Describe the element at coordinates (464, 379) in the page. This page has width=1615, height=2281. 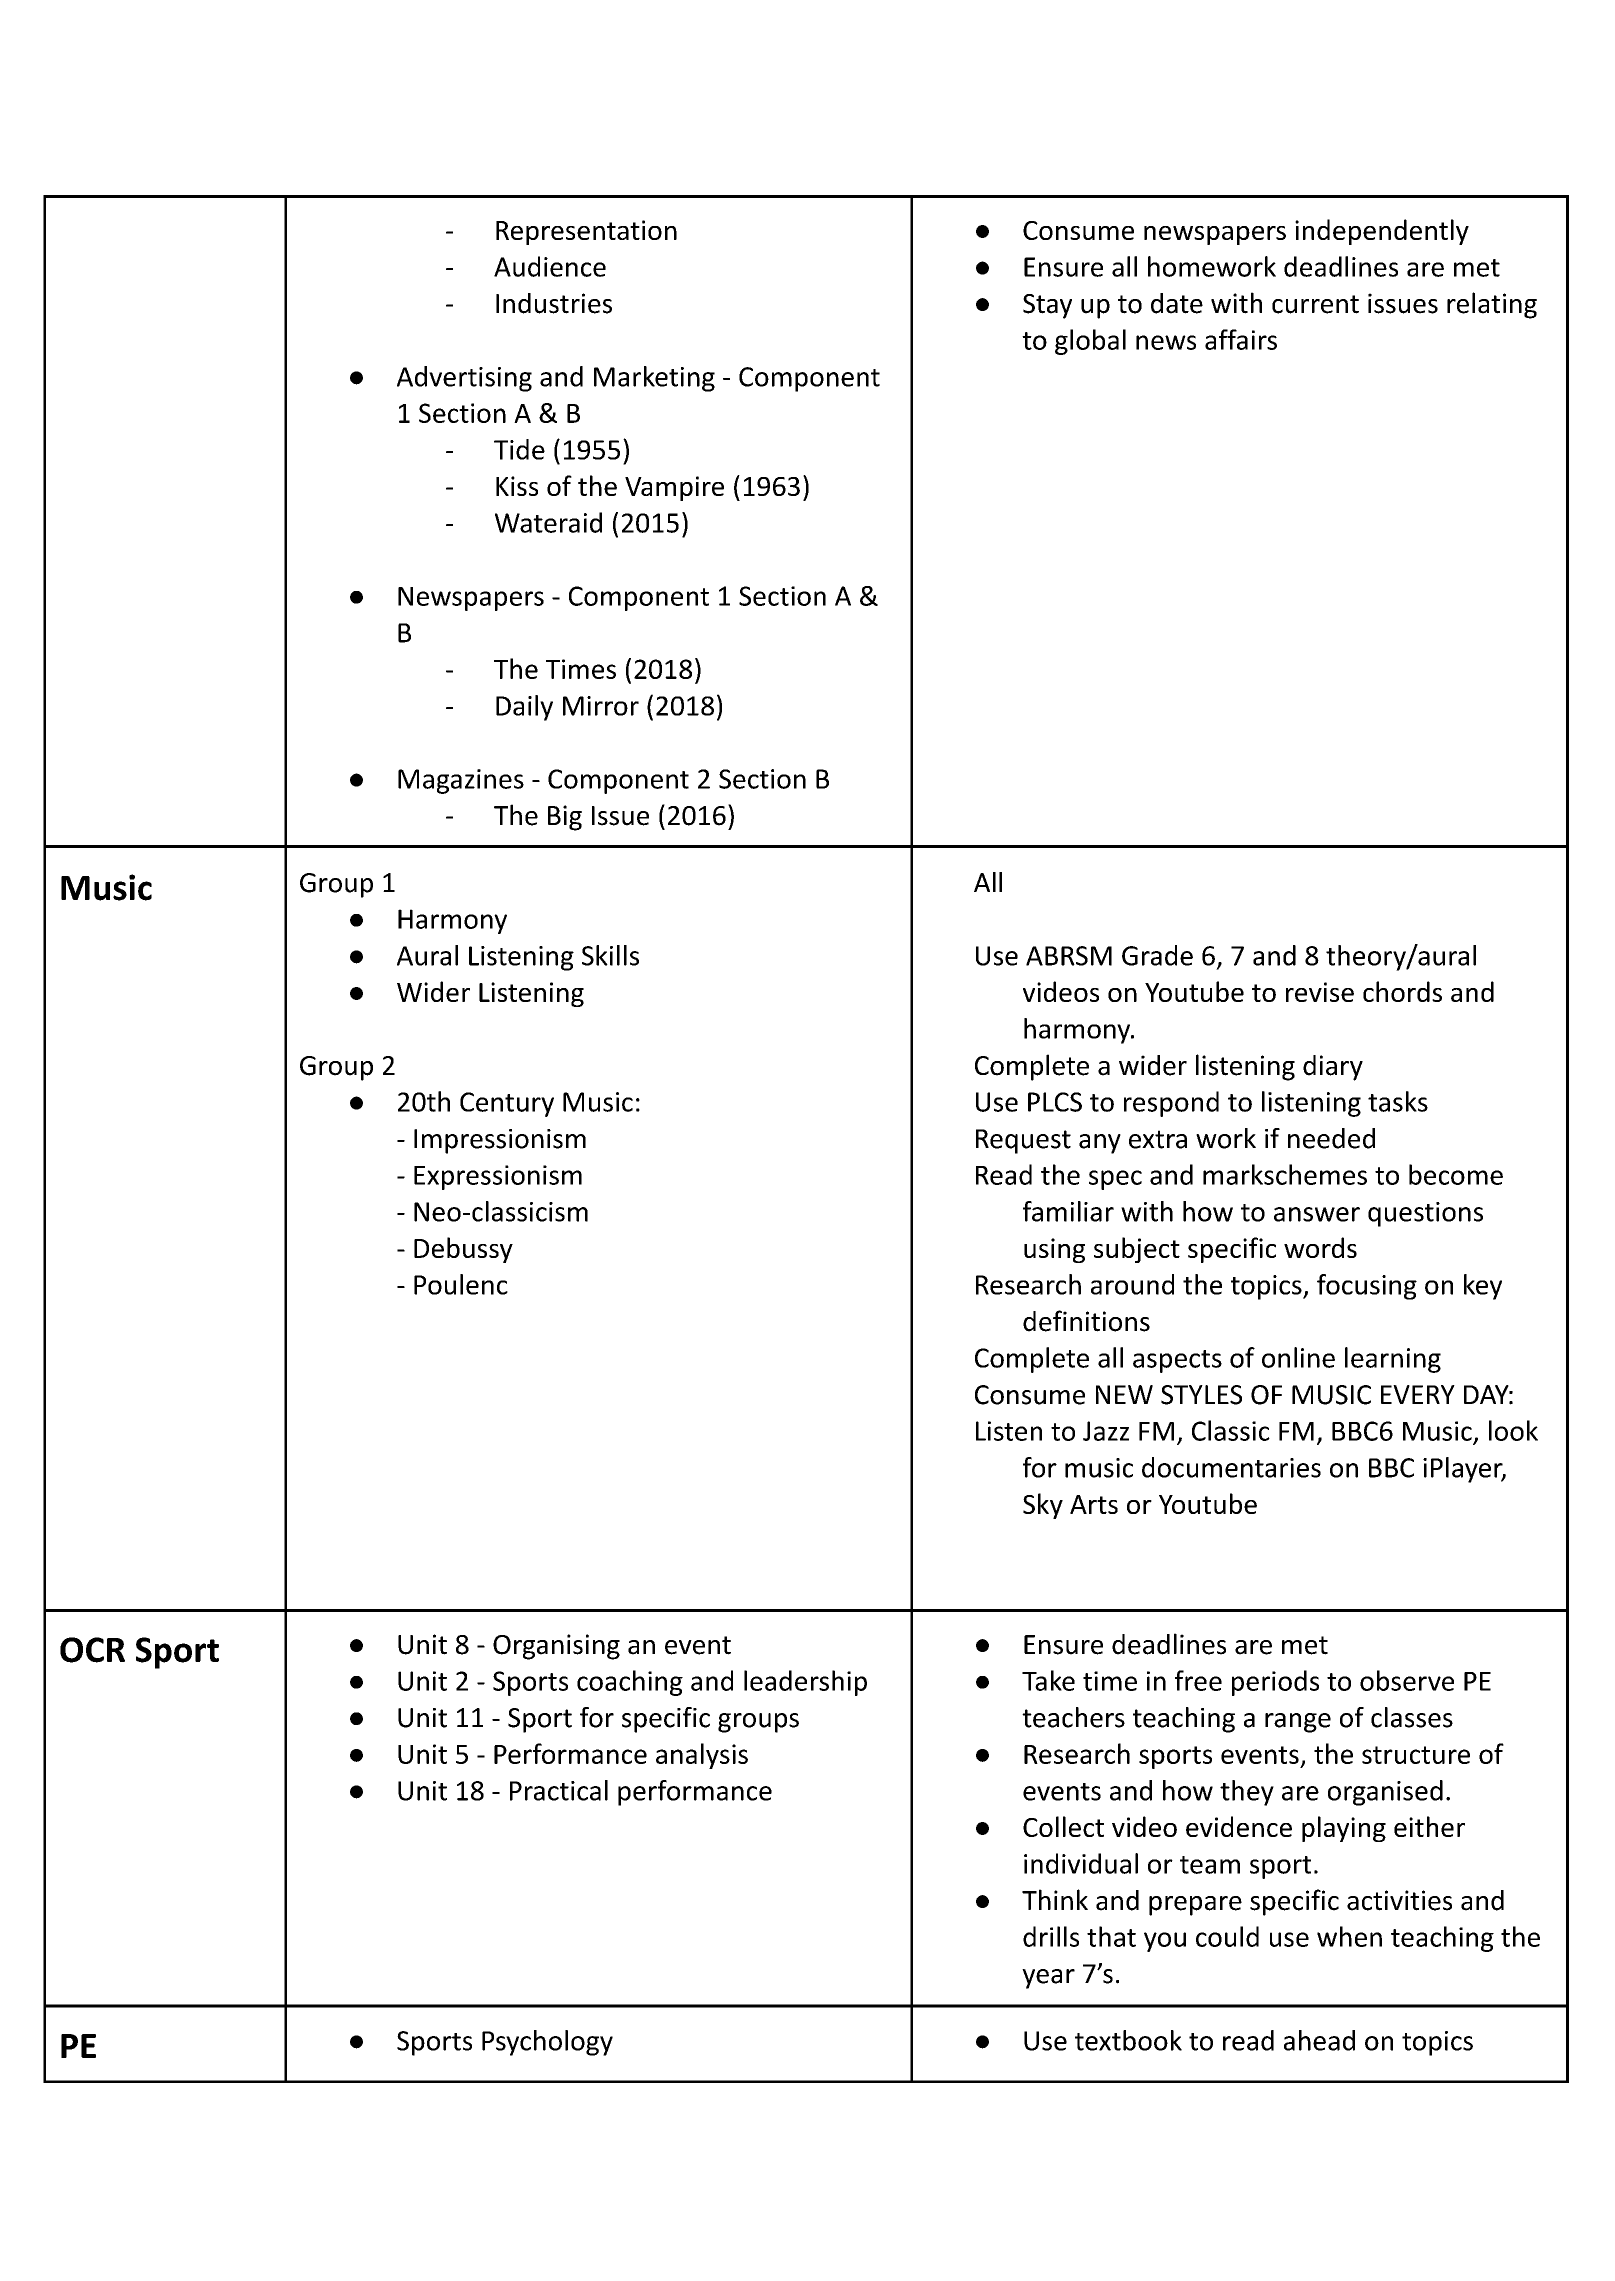
I see `Advertising` at that location.
